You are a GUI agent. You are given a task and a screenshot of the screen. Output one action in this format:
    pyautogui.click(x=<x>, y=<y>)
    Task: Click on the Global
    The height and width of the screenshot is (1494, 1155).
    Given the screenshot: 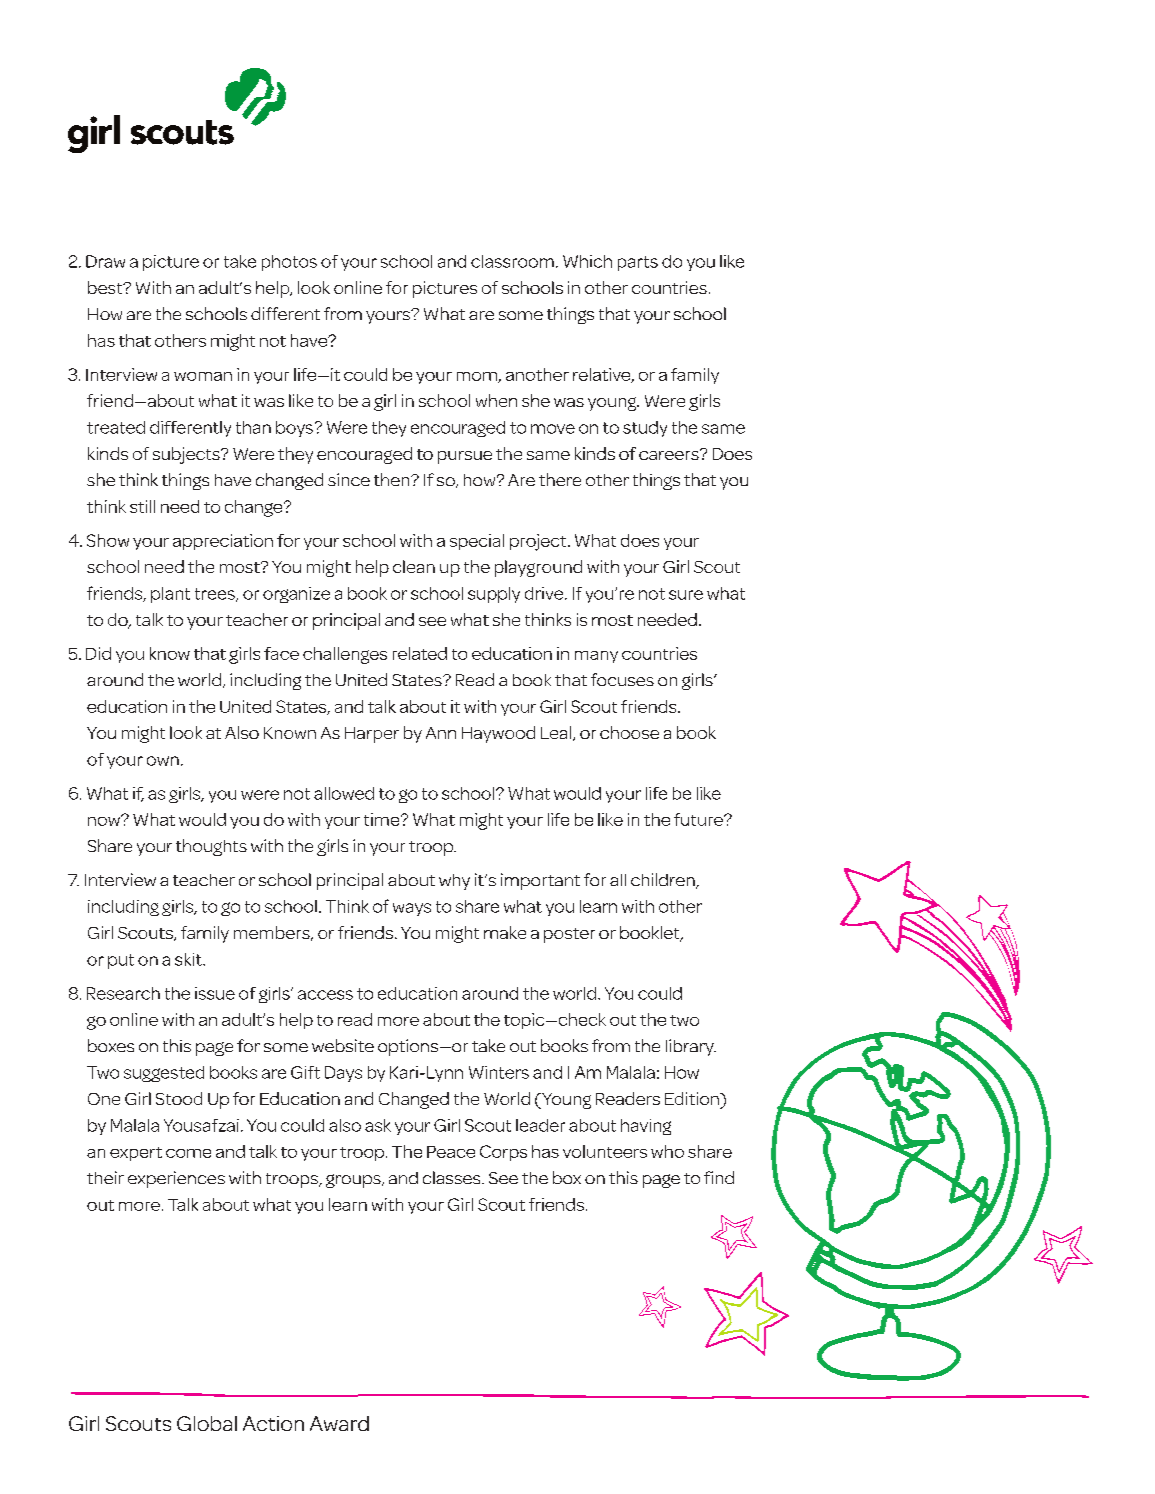 What is the action you would take?
    pyautogui.click(x=207, y=1423)
